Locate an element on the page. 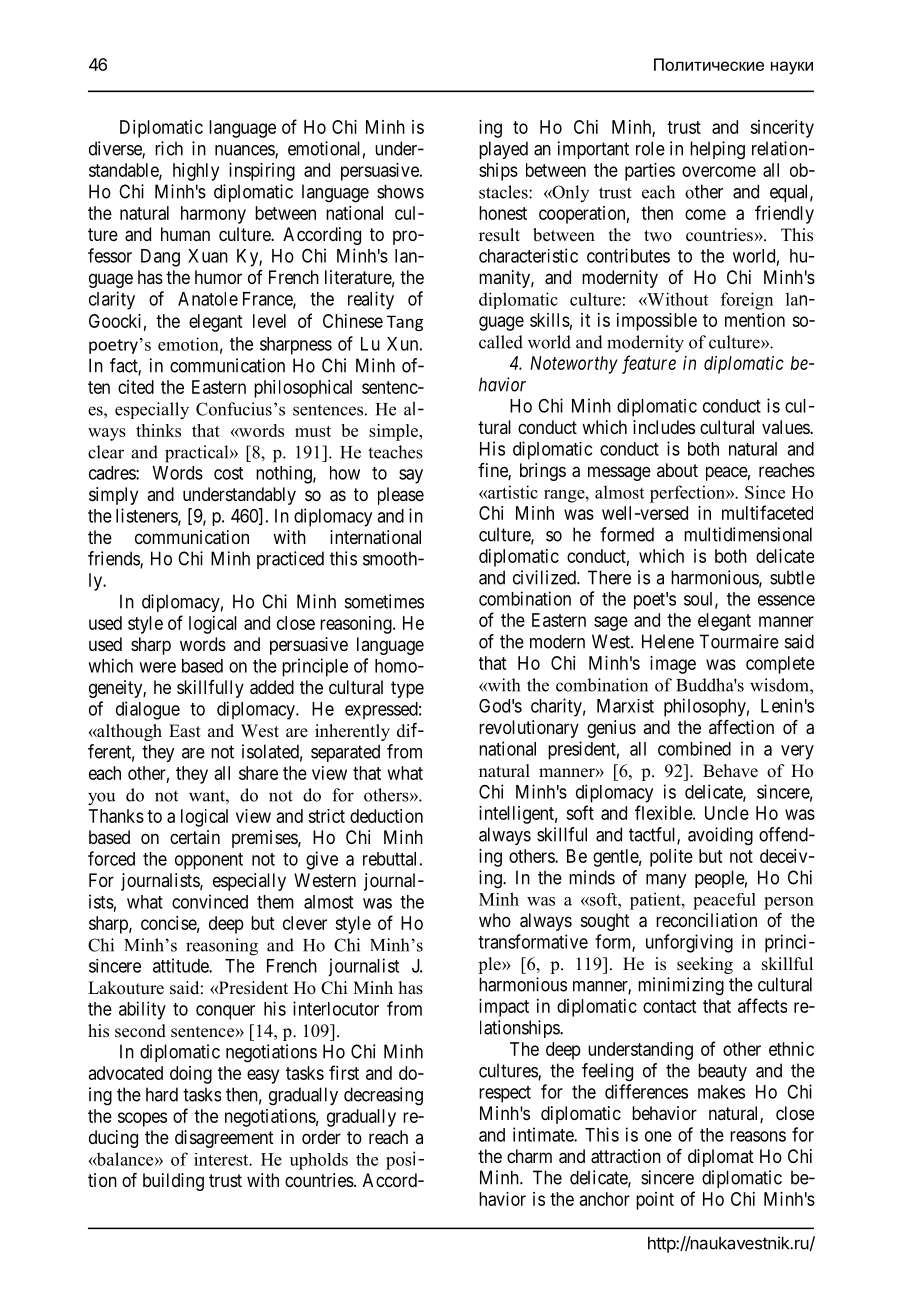 The width and height of the document is (924, 1308). convinced is located at coordinates (210, 901).
